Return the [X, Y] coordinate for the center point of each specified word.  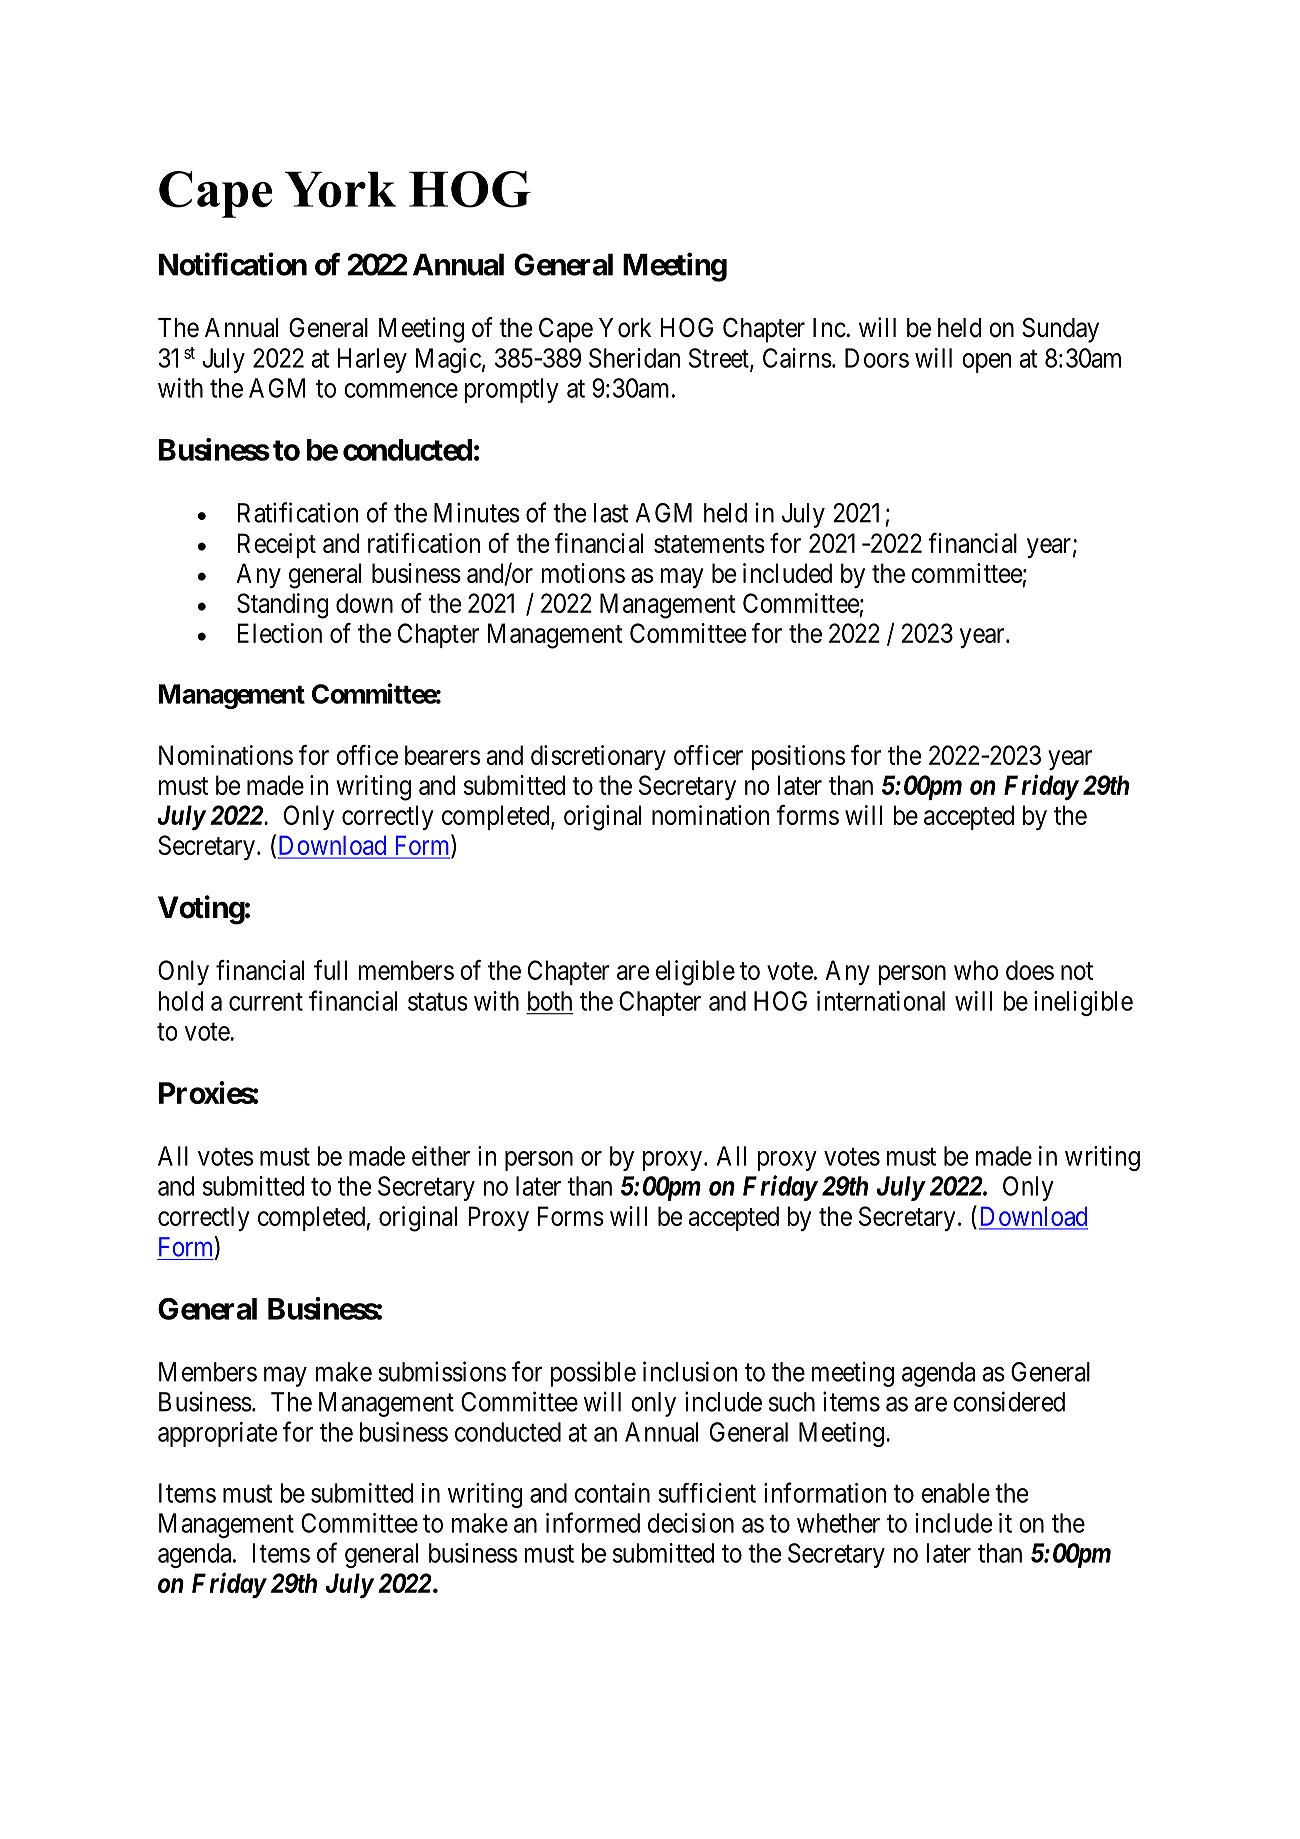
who [976, 970]
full [330, 970]
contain [612, 1493]
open [987, 363]
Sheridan [634, 358]
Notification [233, 264]
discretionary [598, 757]
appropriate [217, 1434]
